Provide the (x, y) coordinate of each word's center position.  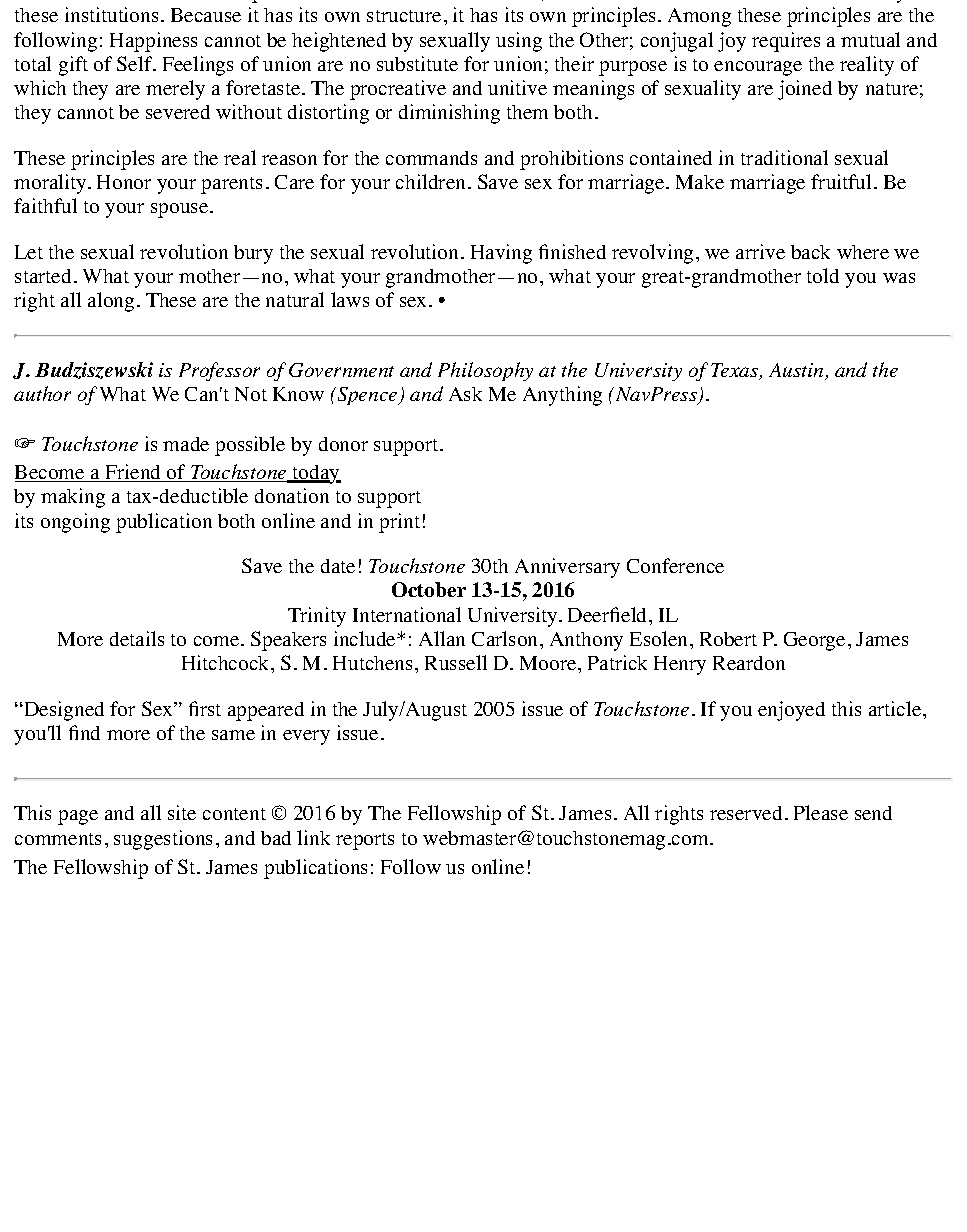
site (182, 812)
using (519, 42)
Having (501, 254)
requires (786, 42)
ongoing (75, 523)
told (823, 275)
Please (821, 812)
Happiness (153, 42)
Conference (675, 565)
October (429, 589)
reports (365, 841)
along (111, 302)
